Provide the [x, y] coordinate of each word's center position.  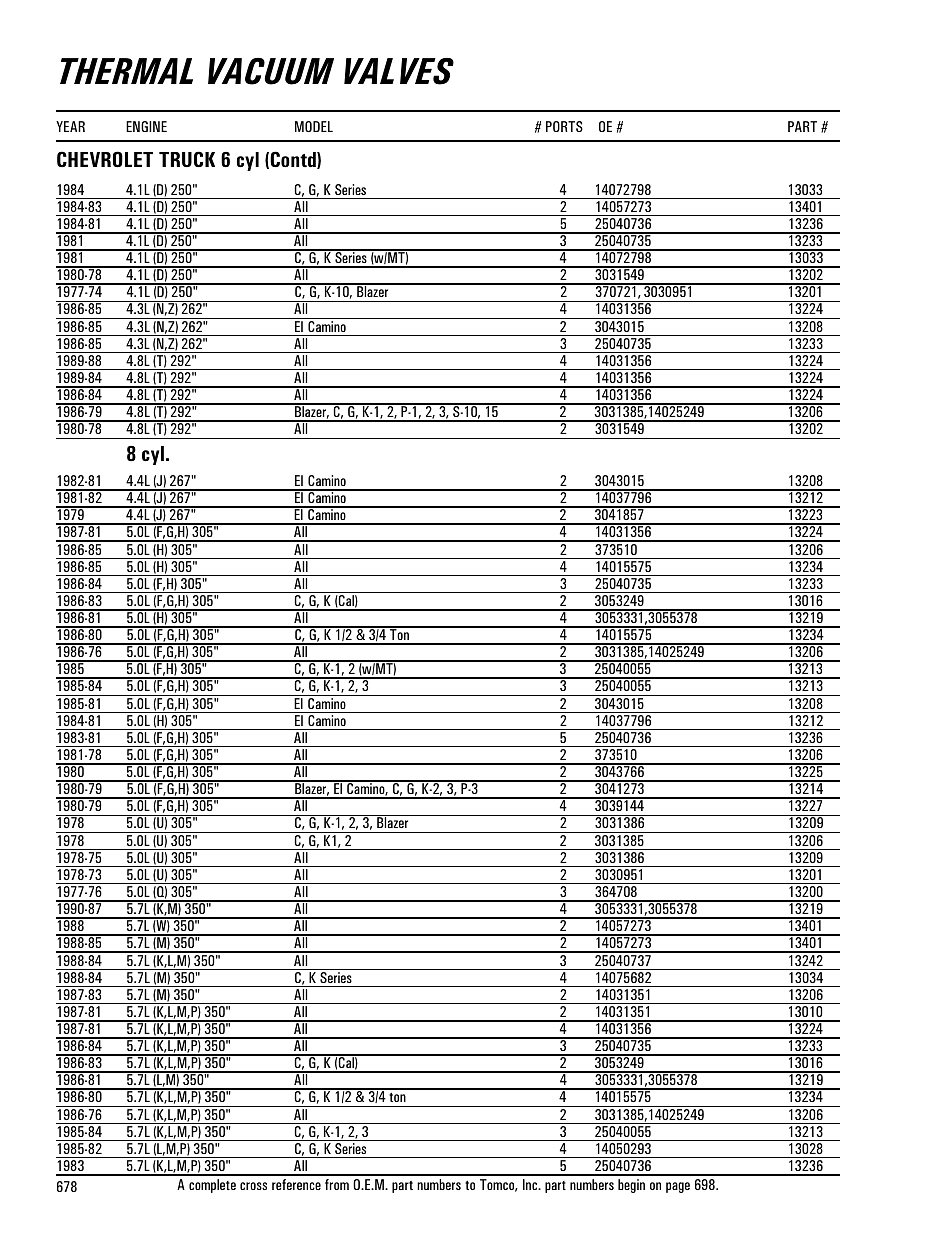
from [337, 1184]
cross [253, 1186]
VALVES [399, 71]
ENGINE [146, 126]
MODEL [314, 126]
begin [631, 1186]
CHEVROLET [105, 159]
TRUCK [187, 159]
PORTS [564, 126]
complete [212, 1186]
